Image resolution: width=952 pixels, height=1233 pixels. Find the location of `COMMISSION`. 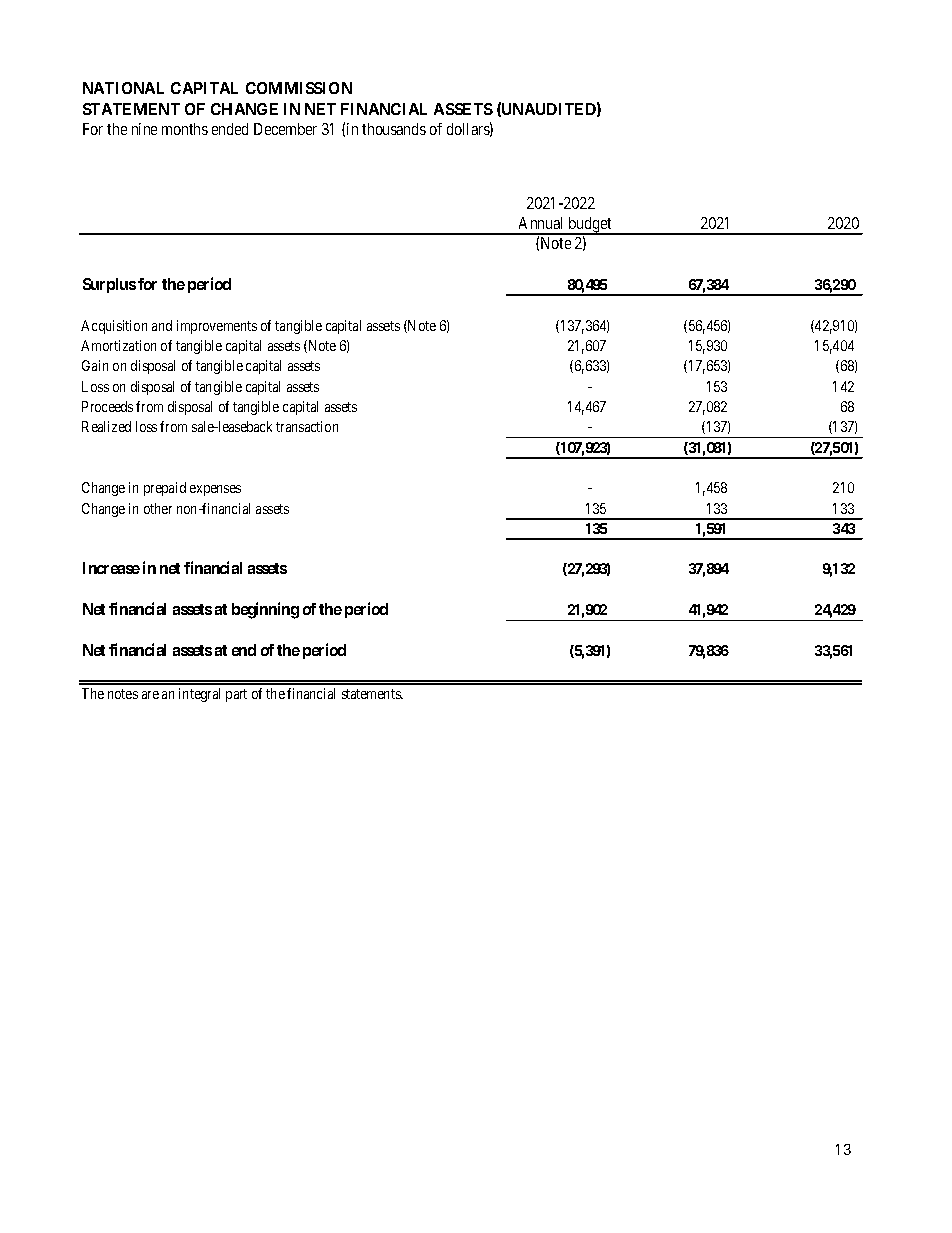

COMMISSION is located at coordinates (299, 88).
